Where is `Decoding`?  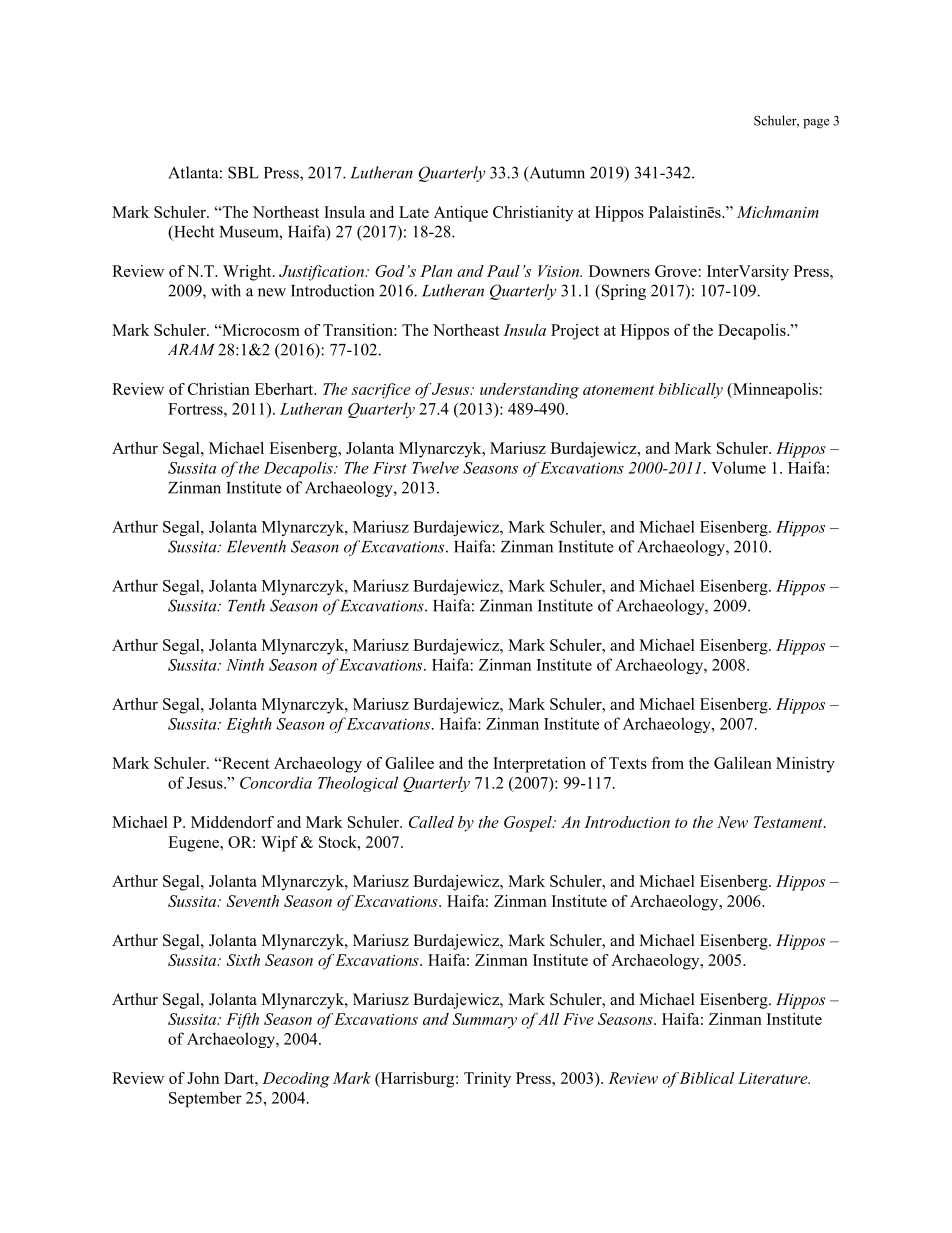 Decoding is located at coordinates (296, 1080).
